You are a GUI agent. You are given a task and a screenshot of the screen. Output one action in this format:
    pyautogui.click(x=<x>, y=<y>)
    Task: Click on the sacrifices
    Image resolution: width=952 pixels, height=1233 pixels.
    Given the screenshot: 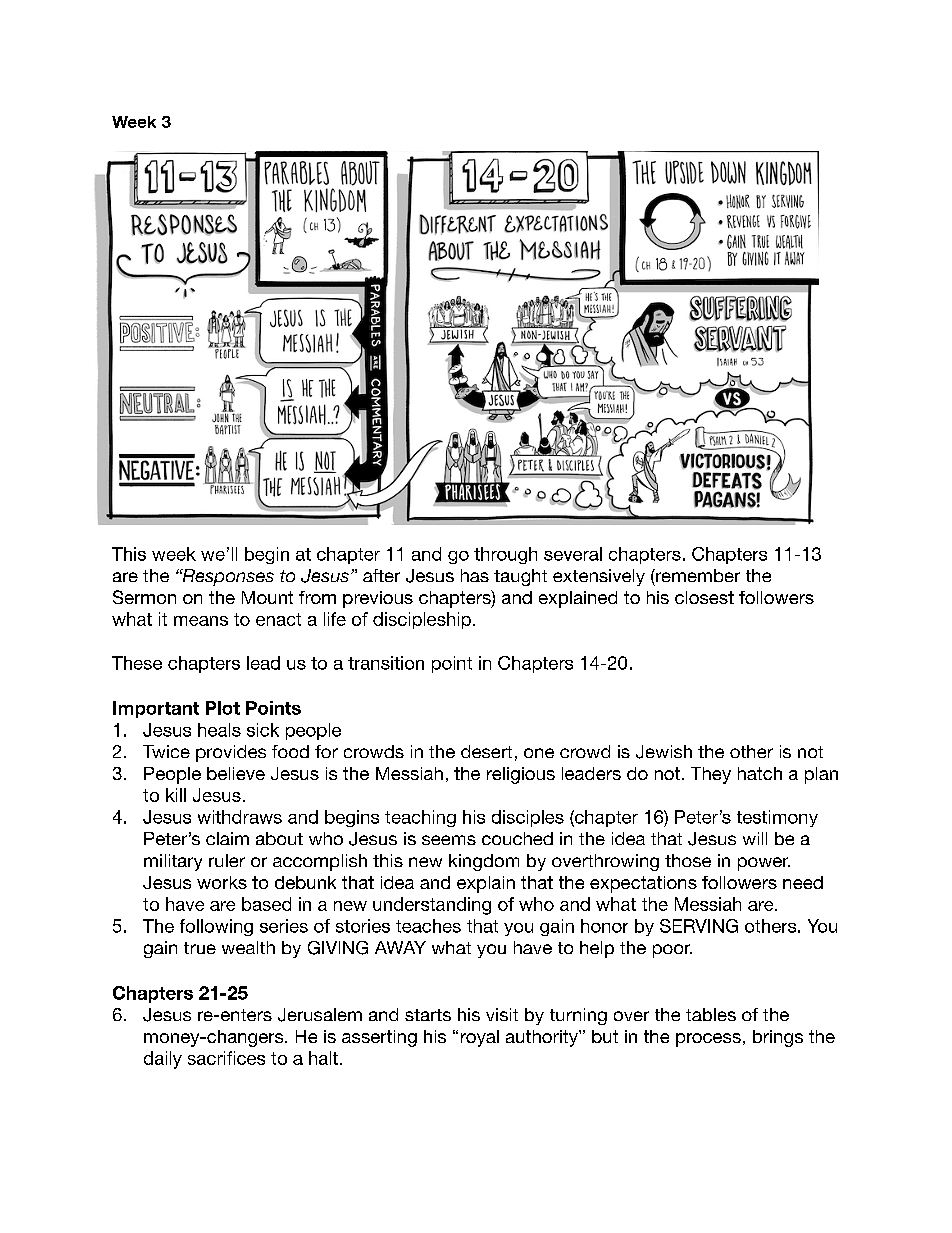 What is the action you would take?
    pyautogui.click(x=226, y=1058)
